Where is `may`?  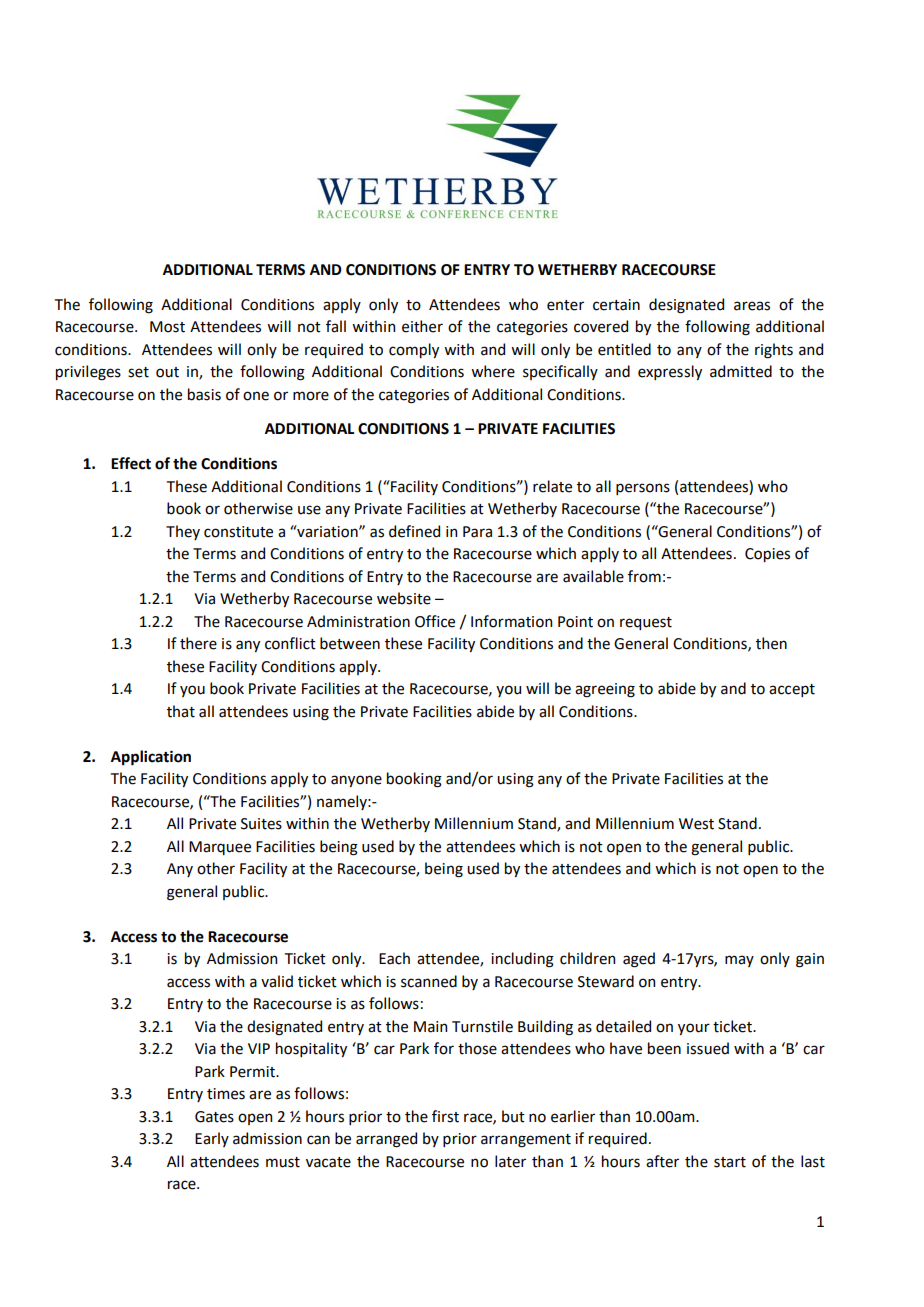
may is located at coordinates (739, 961).
